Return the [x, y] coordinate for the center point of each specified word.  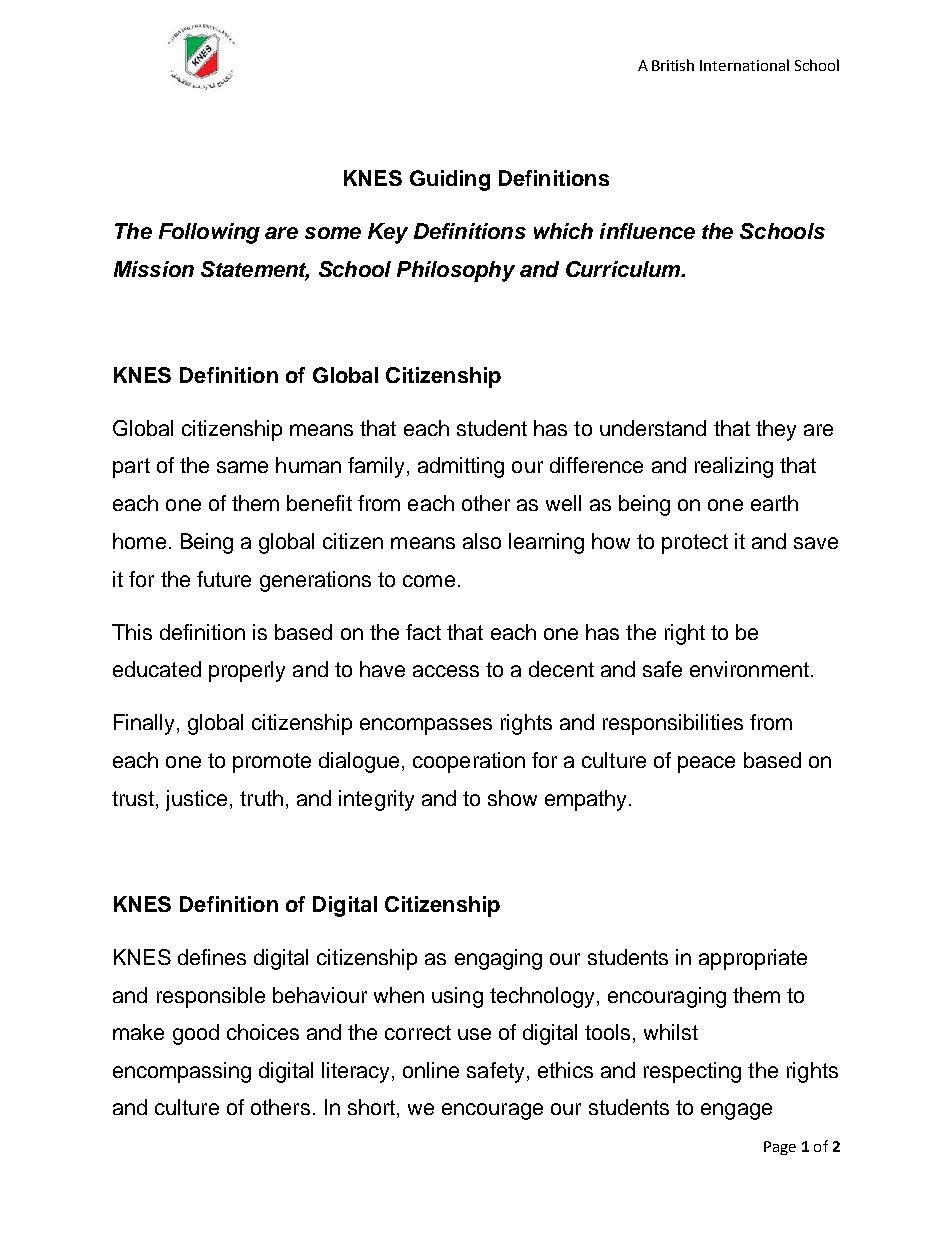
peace [706, 764]
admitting [461, 467]
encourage [492, 1111]
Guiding [450, 180]
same [242, 467]
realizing [734, 467]
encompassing [182, 1072]
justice [196, 800]
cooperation [469, 762]
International [744, 65]
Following [209, 233]
